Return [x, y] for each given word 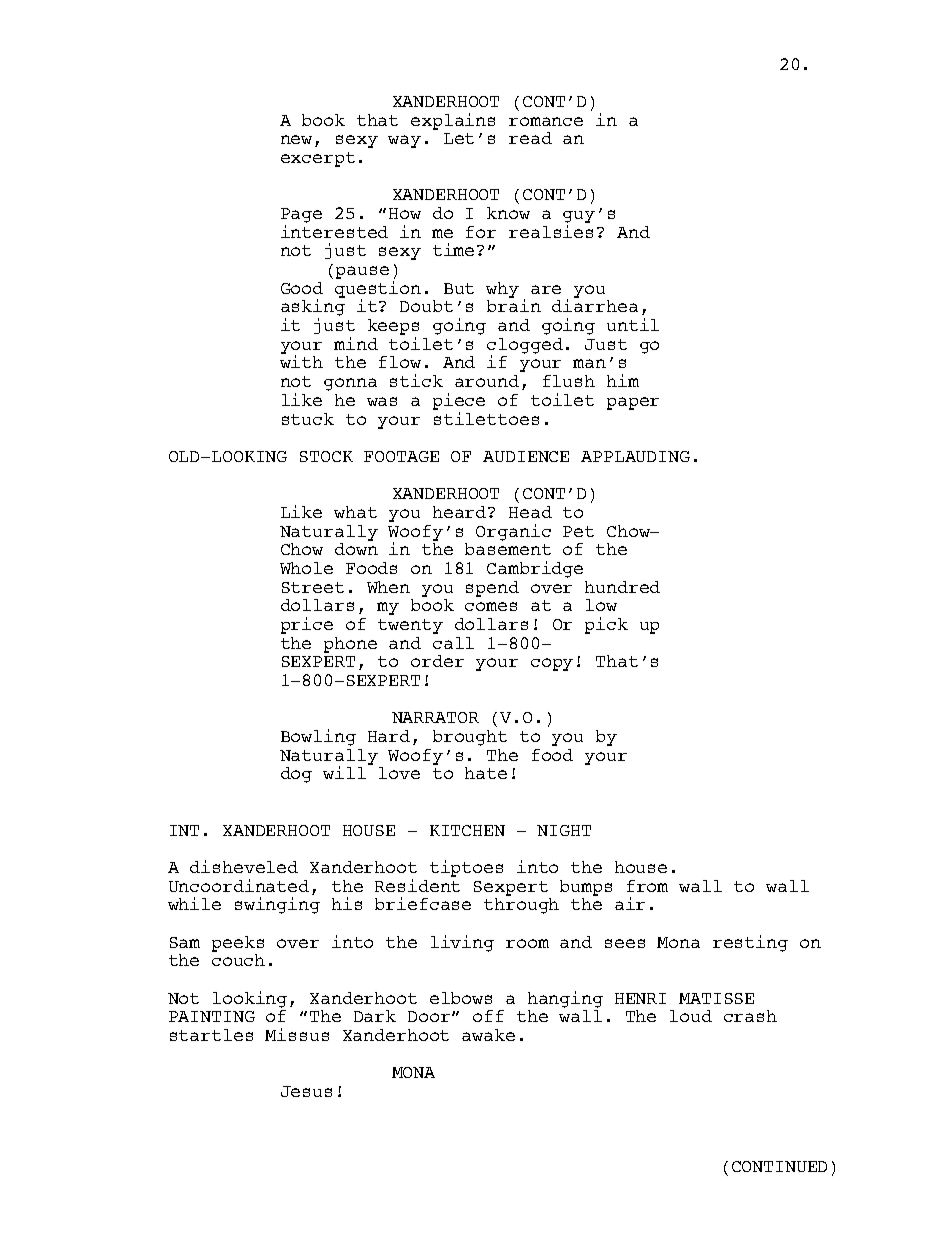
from [647, 886]
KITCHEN [467, 830]
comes [491, 606]
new [296, 139]
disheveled [244, 866]
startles [211, 1035]
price [307, 625]
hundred [622, 587]
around [487, 381]
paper [633, 403]
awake [488, 1035]
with [301, 361]
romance [546, 121]
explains [453, 121]
